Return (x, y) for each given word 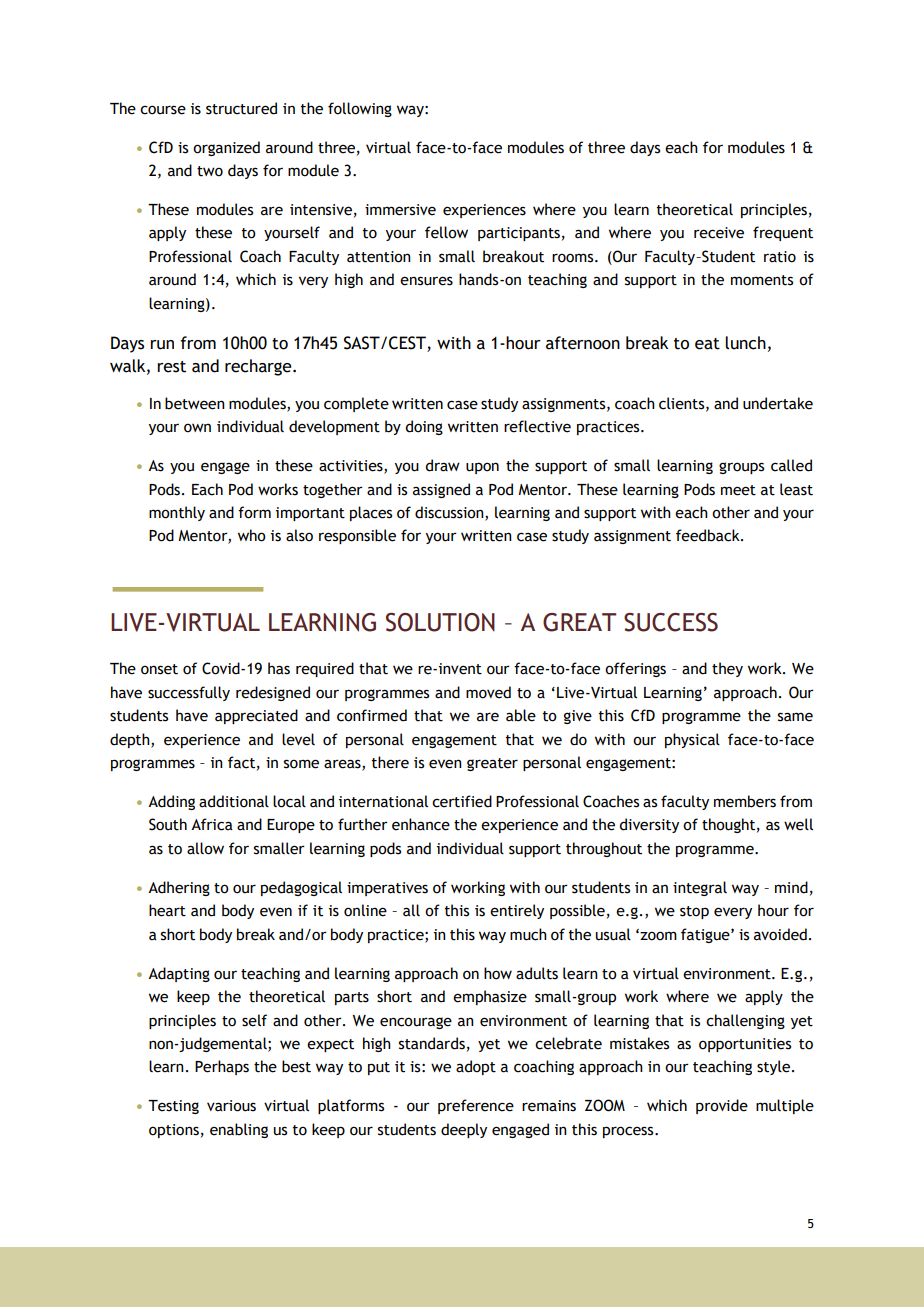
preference (476, 1106)
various (231, 1106)
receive (719, 233)
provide (722, 1106)
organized (226, 148)
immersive (400, 210)
